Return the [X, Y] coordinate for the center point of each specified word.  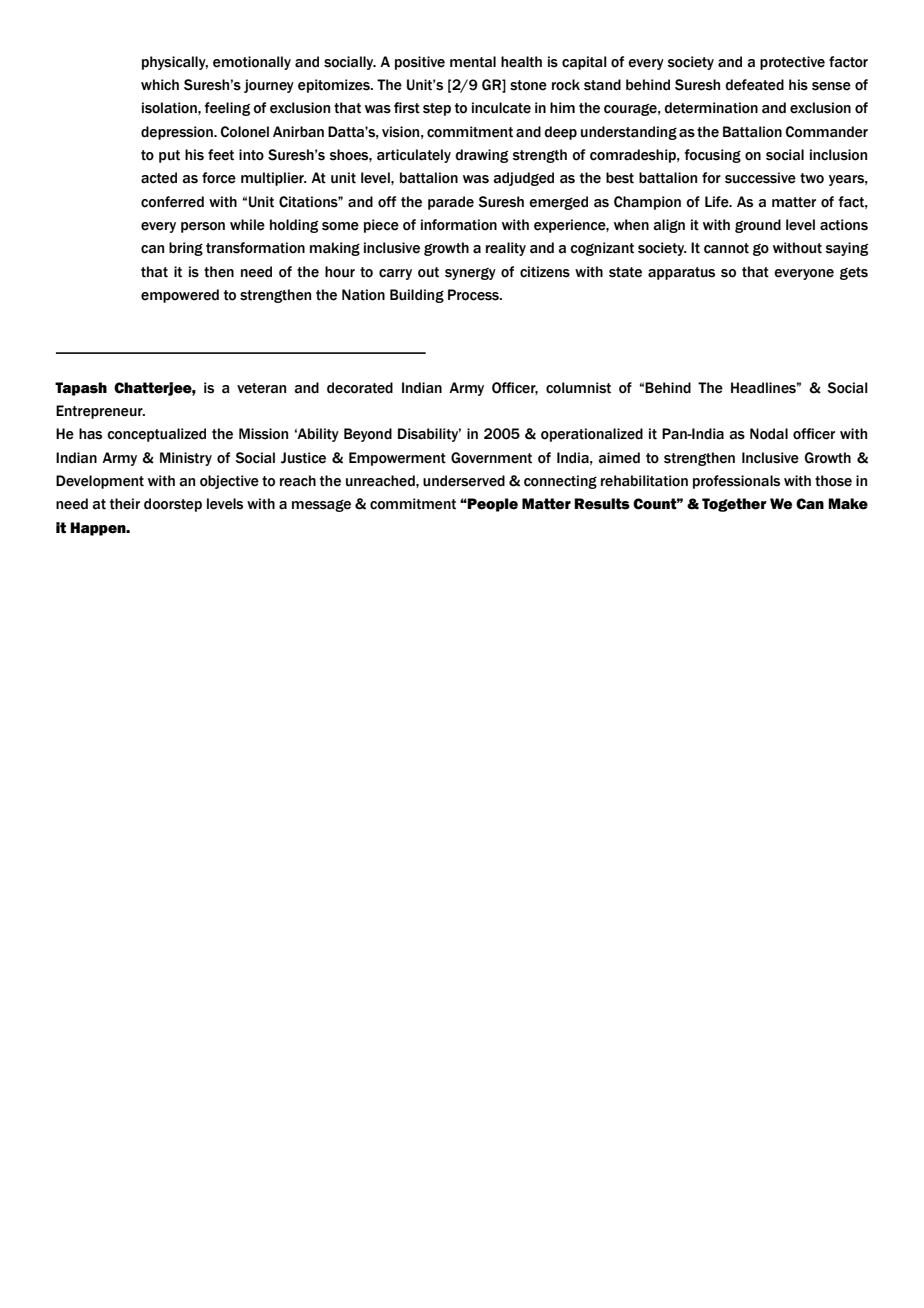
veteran [261, 388]
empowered [180, 296]
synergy [470, 274]
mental [473, 62]
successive [760, 178]
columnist [578, 388]
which [160, 85]
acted [159, 178]
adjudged [523, 179]
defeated [754, 85]
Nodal [769, 434]
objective [229, 482]
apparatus [681, 273]
